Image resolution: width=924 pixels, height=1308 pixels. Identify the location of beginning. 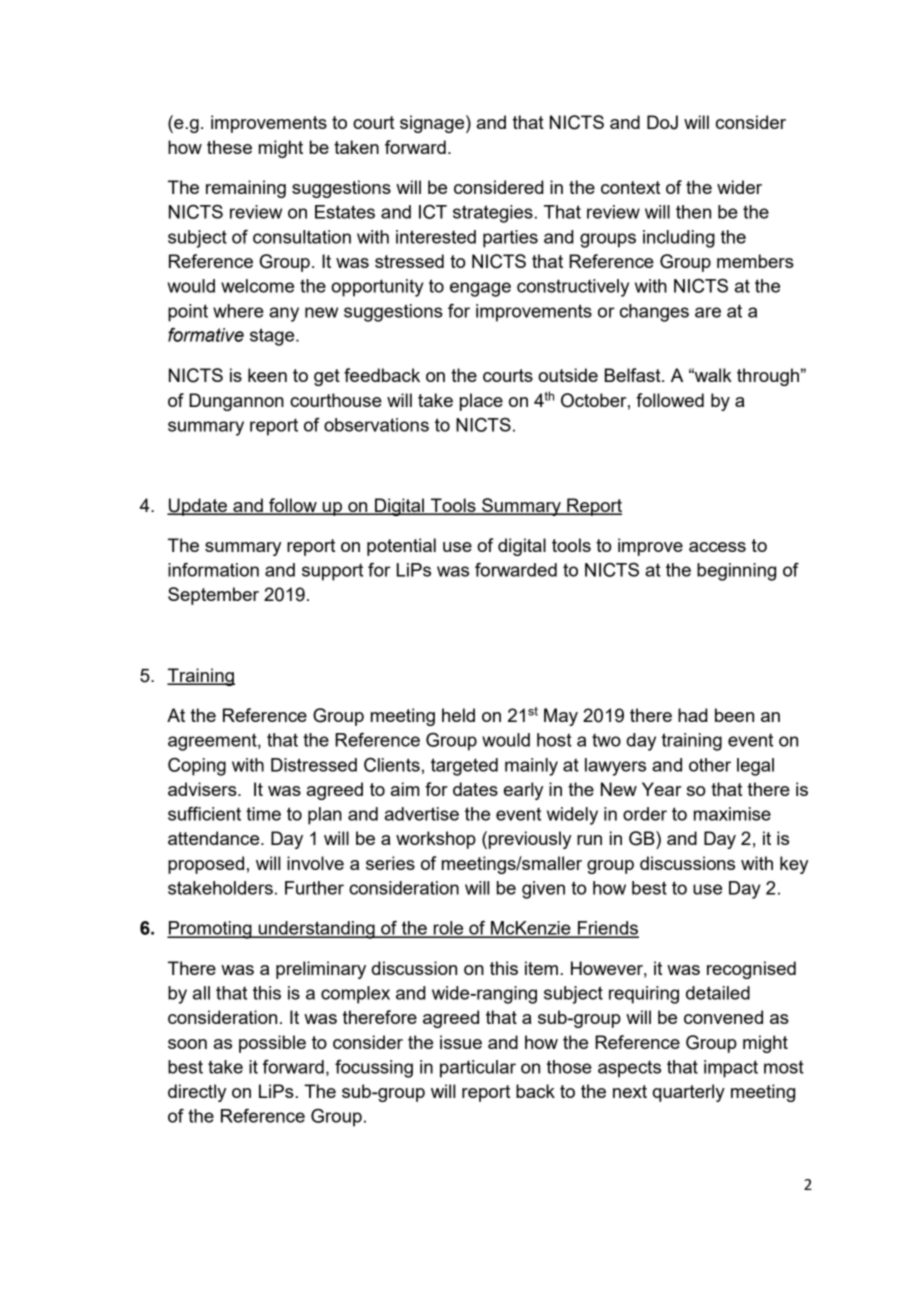
(736, 572).
